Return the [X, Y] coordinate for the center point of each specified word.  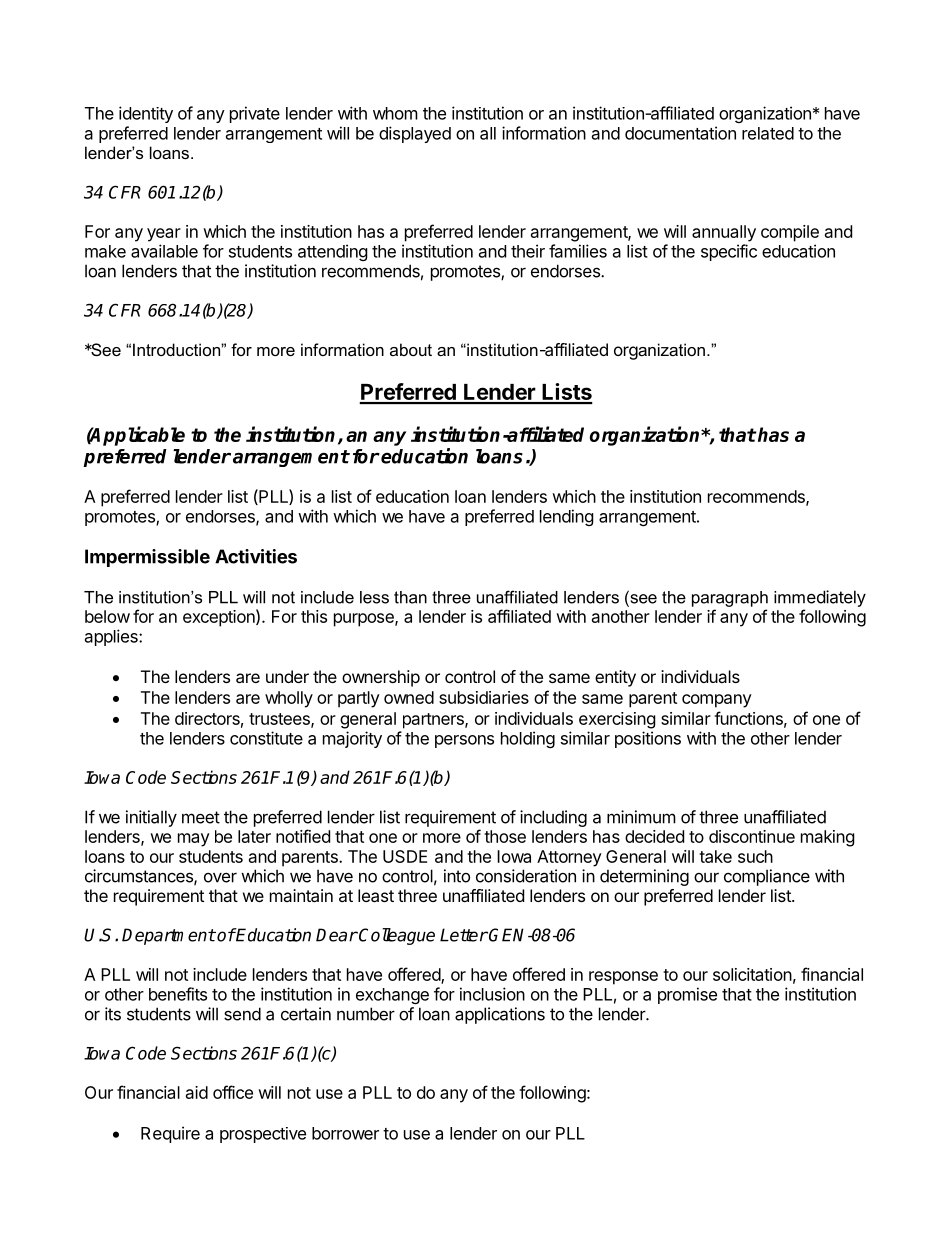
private [255, 114]
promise [687, 995]
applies [112, 637]
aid [197, 1092]
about [411, 349]
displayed [415, 134]
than [410, 597]
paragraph [730, 599]
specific [729, 252]
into [457, 876]
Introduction [177, 349]
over [220, 878]
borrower [345, 1133]
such [755, 856]
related [768, 133]
